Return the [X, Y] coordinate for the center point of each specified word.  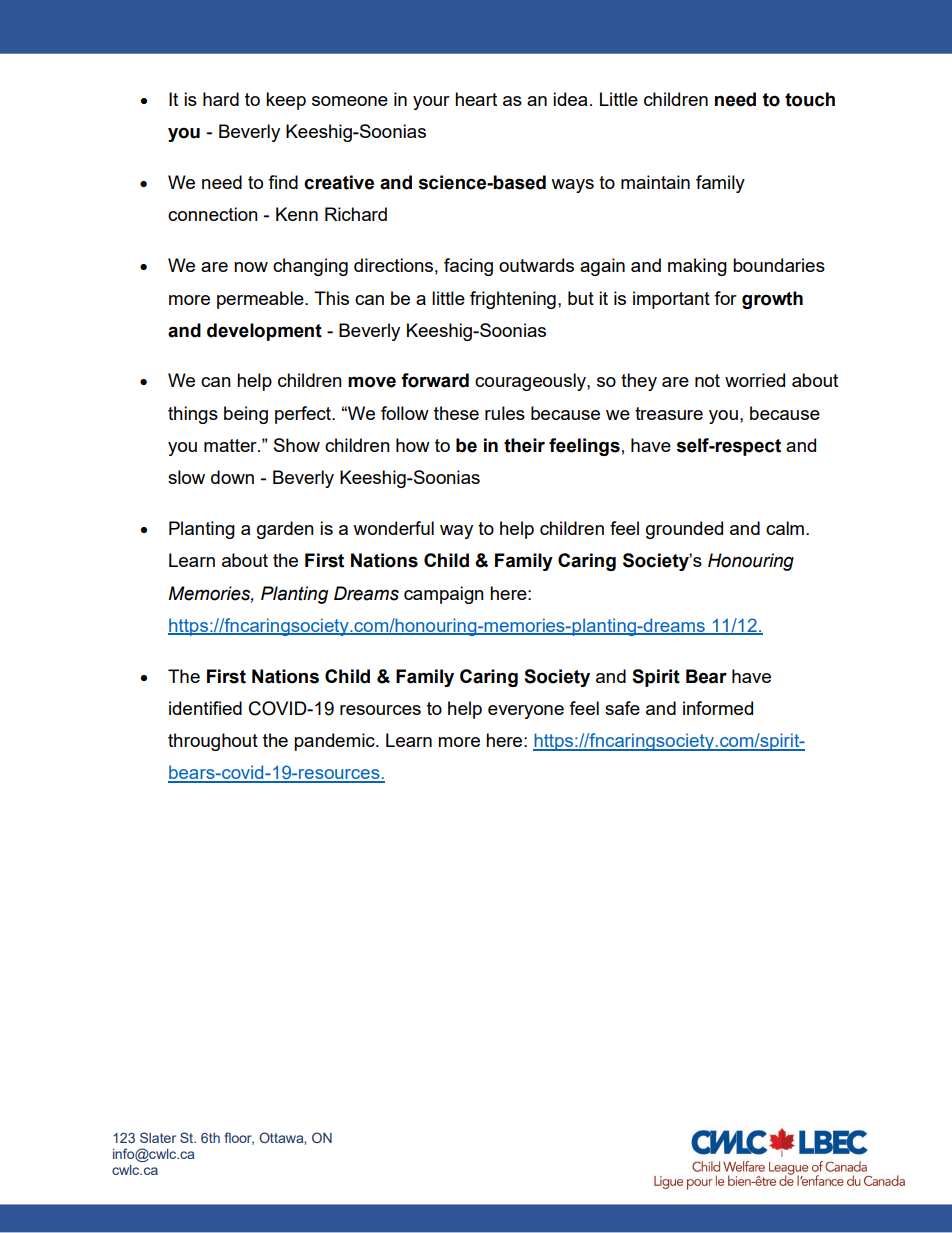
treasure [669, 413]
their [524, 445]
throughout [213, 742]
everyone [526, 712]
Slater [158, 1137]
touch [810, 99]
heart [476, 99]
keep [286, 101]
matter [231, 445]
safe [622, 708]
